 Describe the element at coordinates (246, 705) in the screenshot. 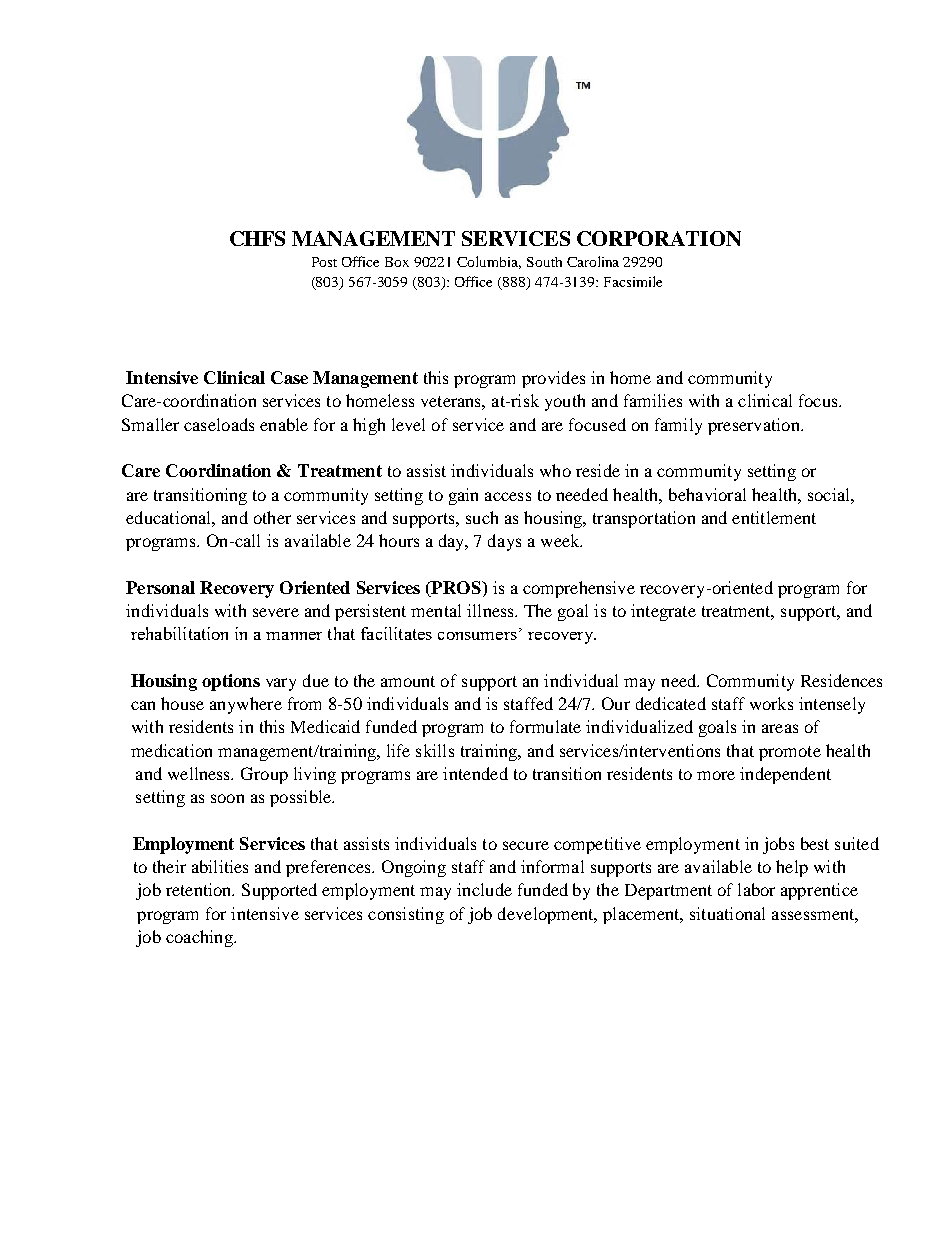

I see `anywhere` at that location.
